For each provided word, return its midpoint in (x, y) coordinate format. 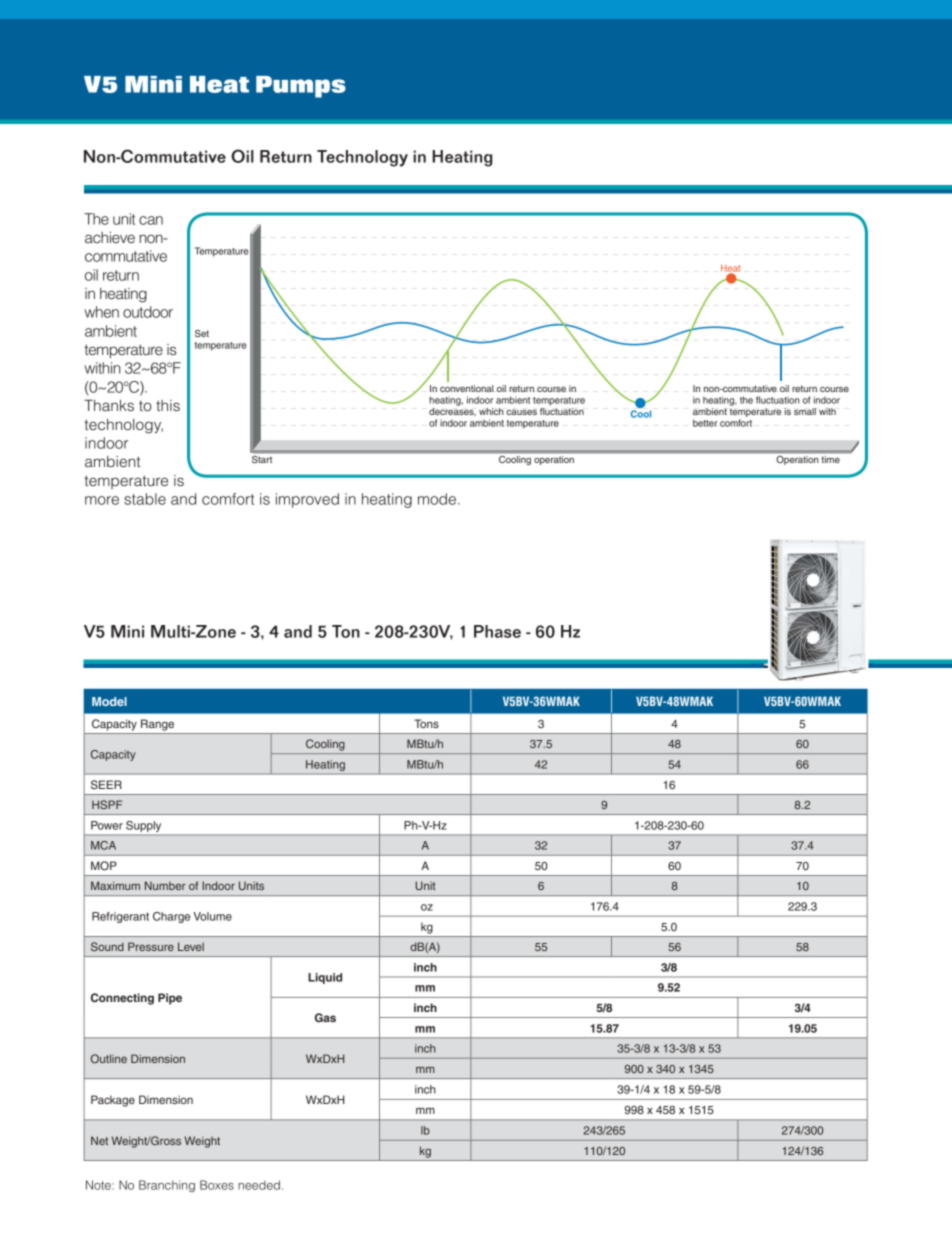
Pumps (301, 87)
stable (145, 499)
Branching (167, 1186)
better (705, 423)
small (805, 411)
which (491, 411)
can (151, 220)
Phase (497, 631)
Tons (426, 723)
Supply (143, 826)
